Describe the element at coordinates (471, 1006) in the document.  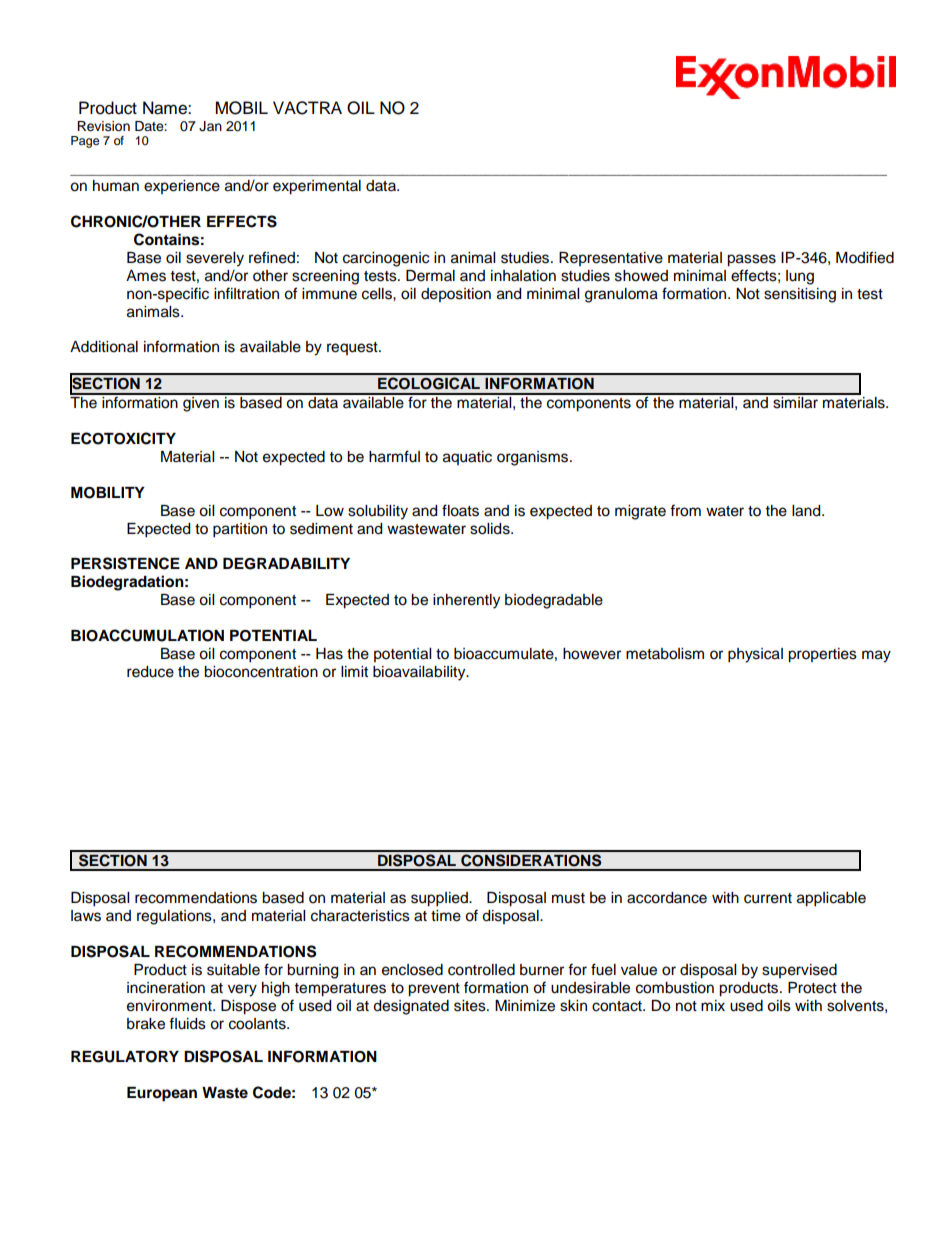
I see `sites` at that location.
